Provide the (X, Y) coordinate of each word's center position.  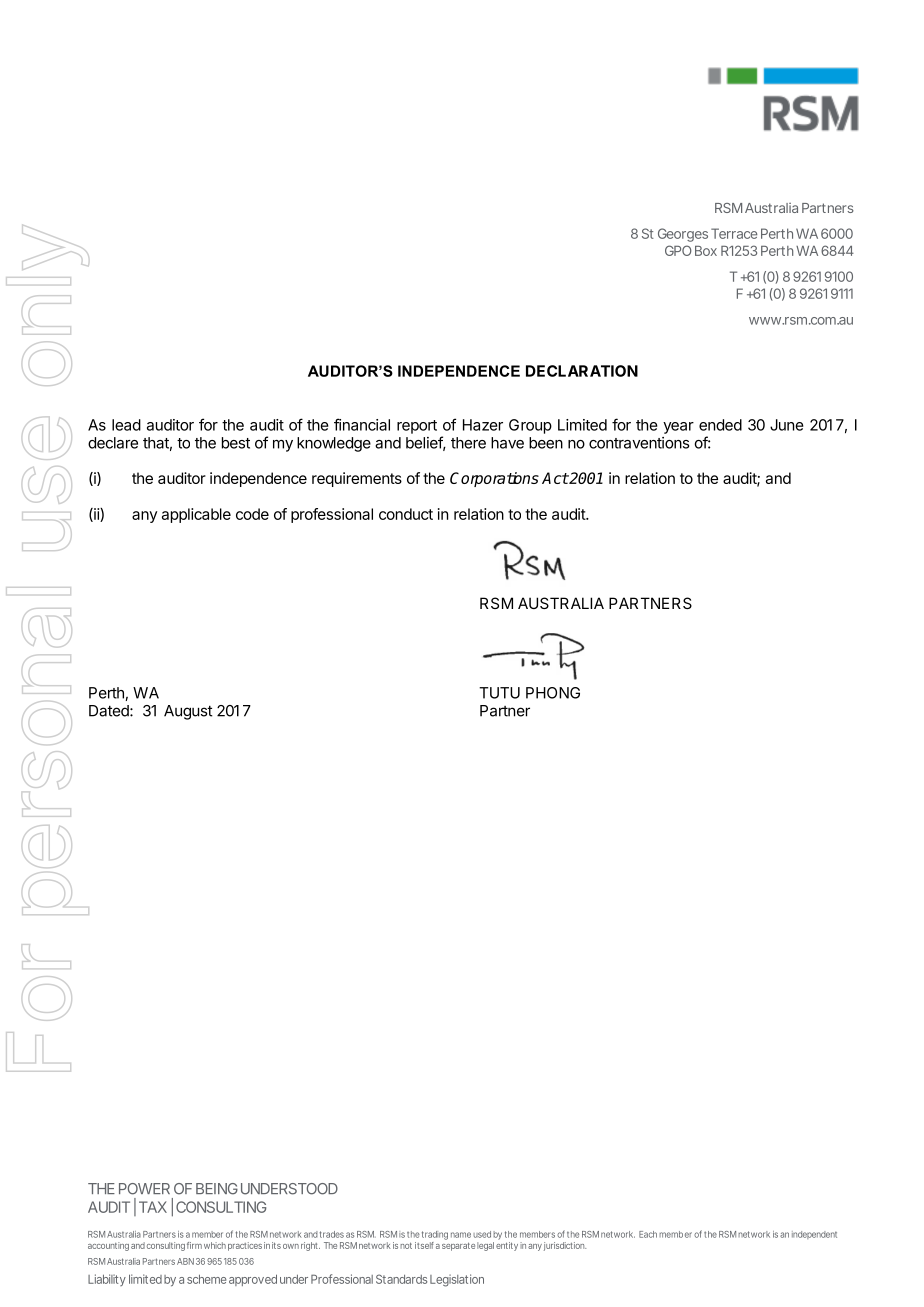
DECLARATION (582, 371)
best (236, 443)
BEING (217, 1189)
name (461, 1235)
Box (706, 251)
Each (648, 1234)
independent (814, 1235)
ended (720, 425)
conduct (406, 514)
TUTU (499, 693)
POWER (144, 1189)
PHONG (553, 693)
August (188, 712)
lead (126, 425)
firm (194, 1245)
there (468, 443)
